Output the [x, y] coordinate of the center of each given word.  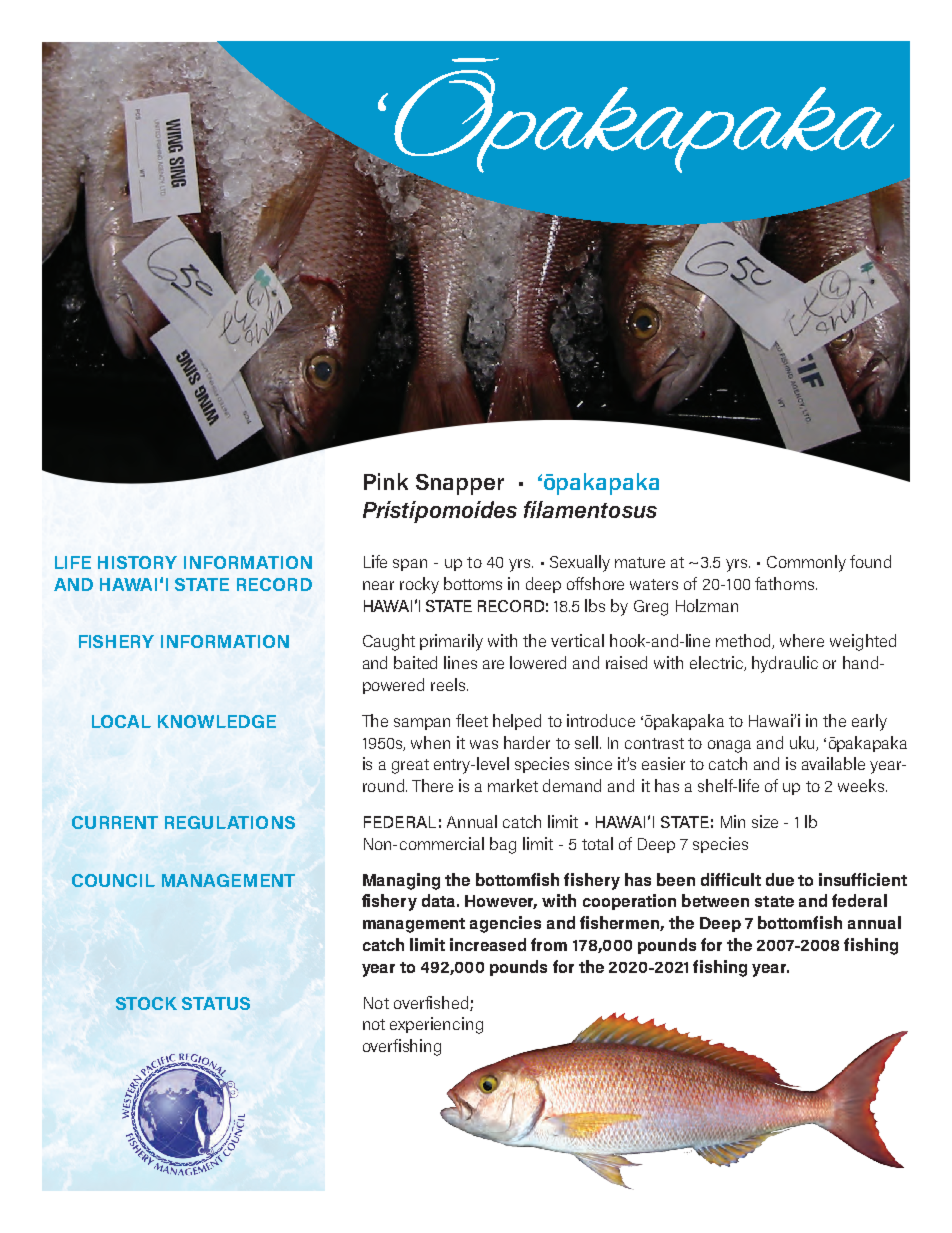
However [501, 902]
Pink [386, 481]
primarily [451, 642]
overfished [432, 1003]
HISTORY [137, 562]
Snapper [460, 484]
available [833, 763]
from [549, 944]
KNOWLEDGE [217, 721]
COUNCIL [113, 880]
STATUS [216, 1003]
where [802, 640]
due [780, 879]
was [484, 744]
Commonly [806, 563]
